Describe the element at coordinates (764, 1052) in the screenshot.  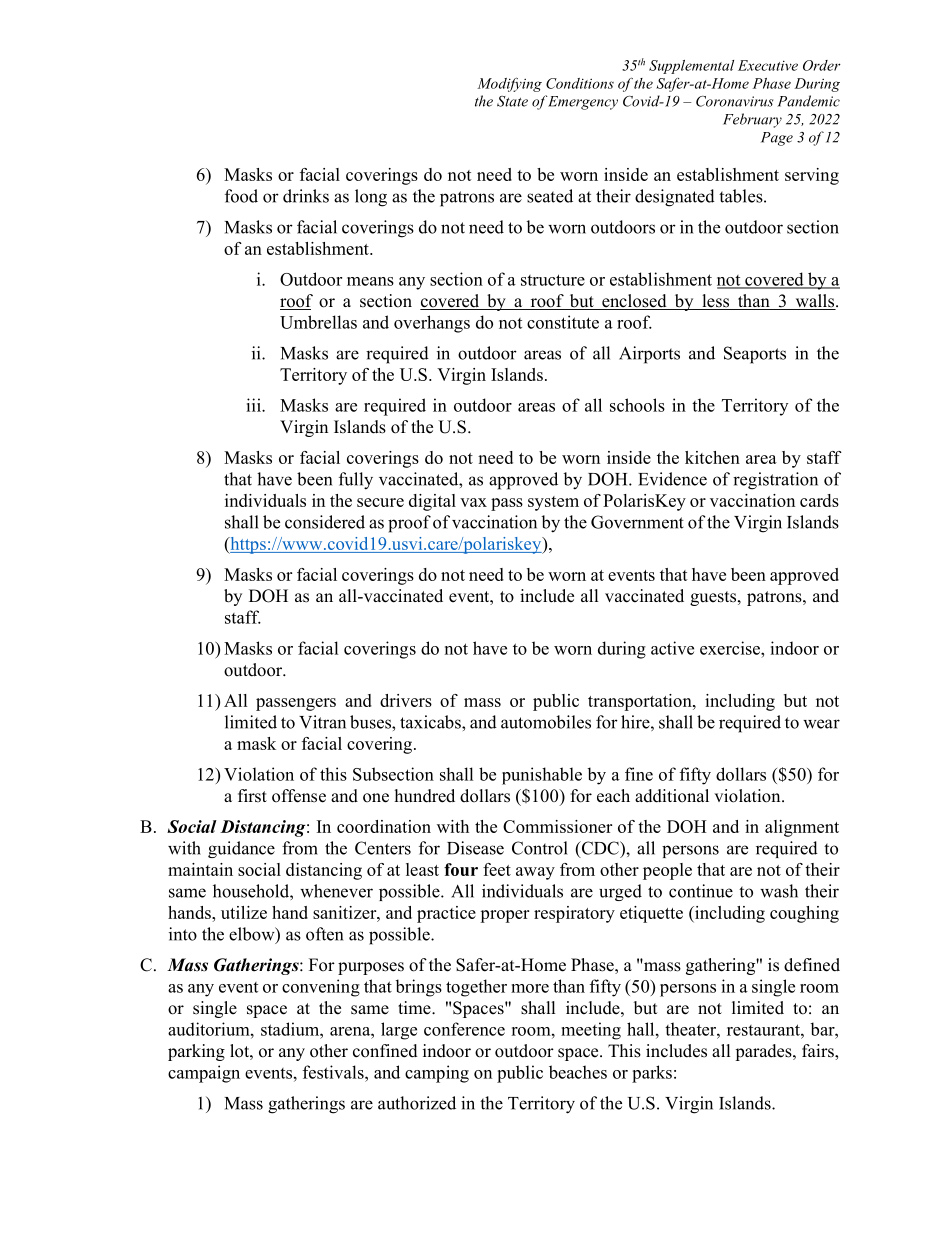
I see `parades` at that location.
